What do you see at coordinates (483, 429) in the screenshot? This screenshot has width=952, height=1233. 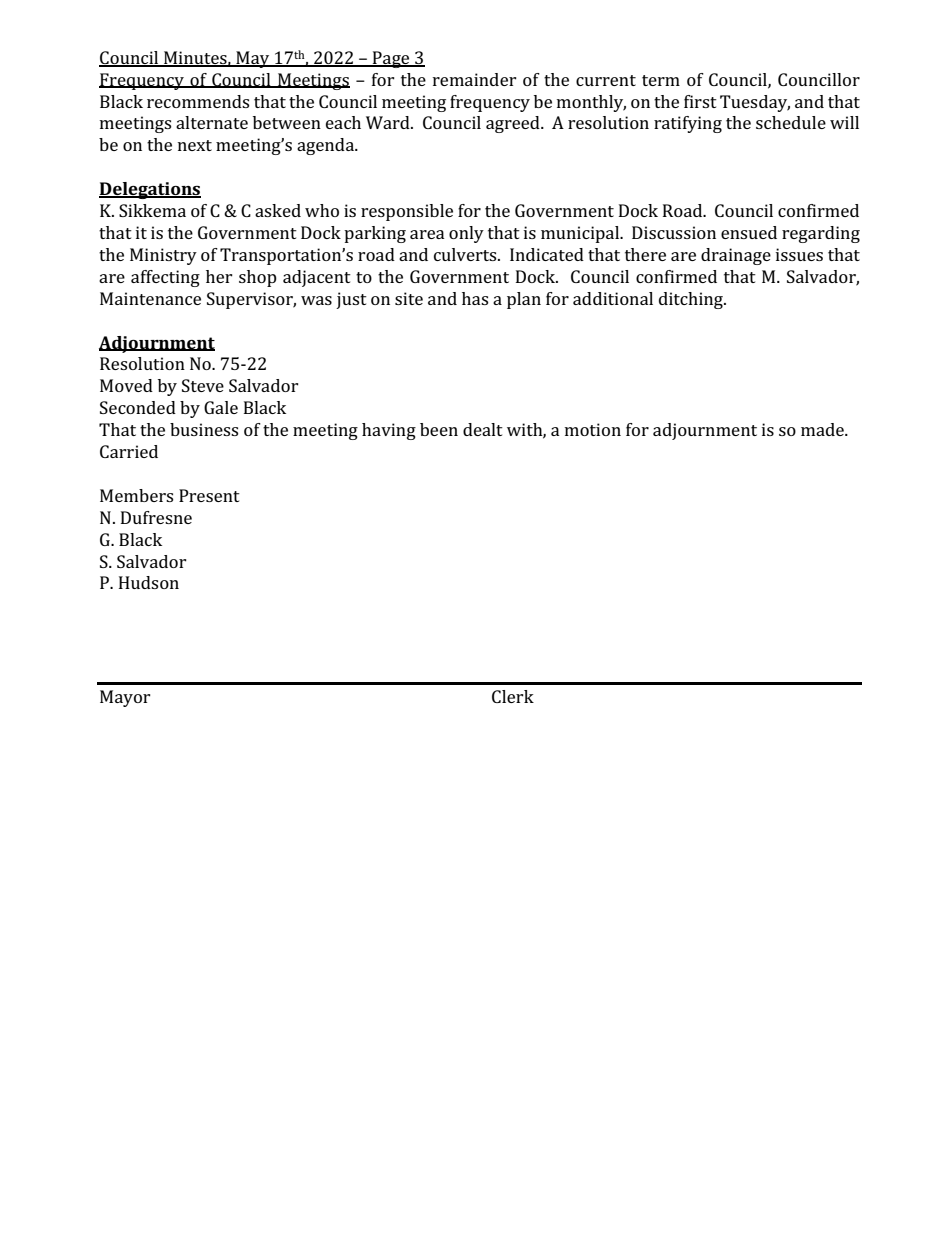 I see `dealt` at bounding box center [483, 429].
